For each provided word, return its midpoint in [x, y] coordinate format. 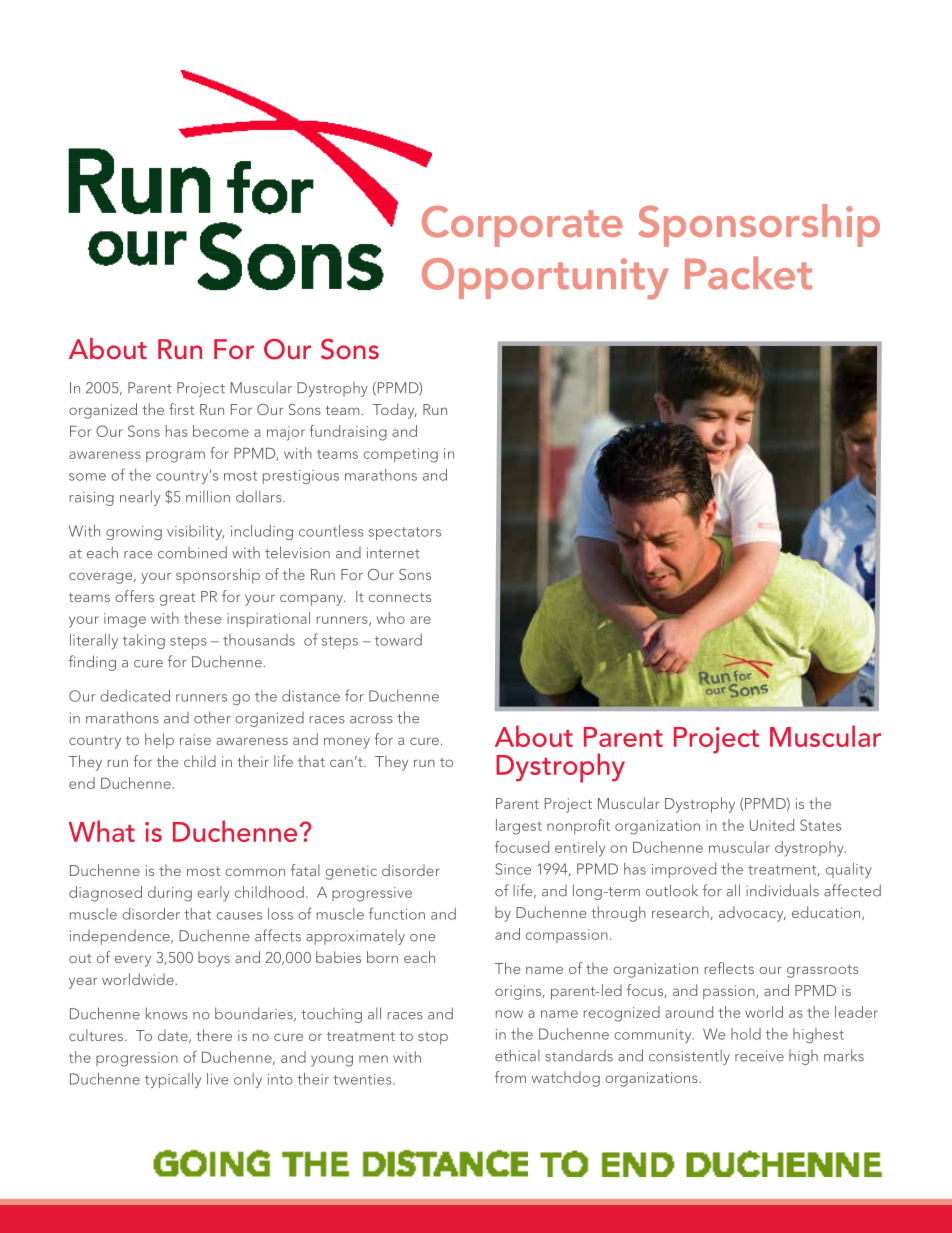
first [181, 409]
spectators [405, 533]
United [772, 825]
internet [393, 553]
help [159, 741]
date [174, 1036]
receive [759, 1056]
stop [433, 1038]
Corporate [522, 226]
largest [519, 827]
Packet [748, 273]
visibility [195, 532]
